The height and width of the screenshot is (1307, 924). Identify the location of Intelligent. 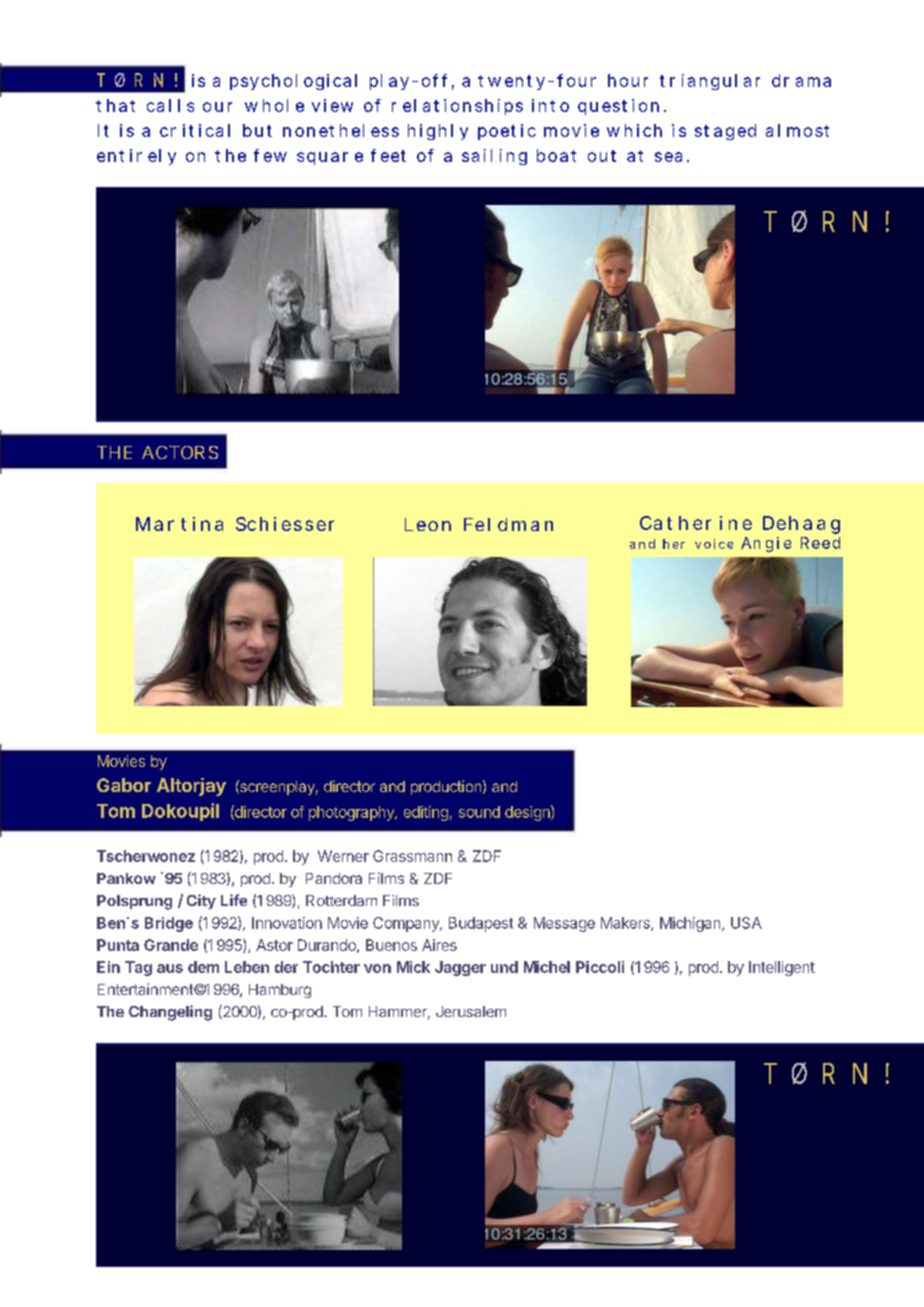
(782, 968).
